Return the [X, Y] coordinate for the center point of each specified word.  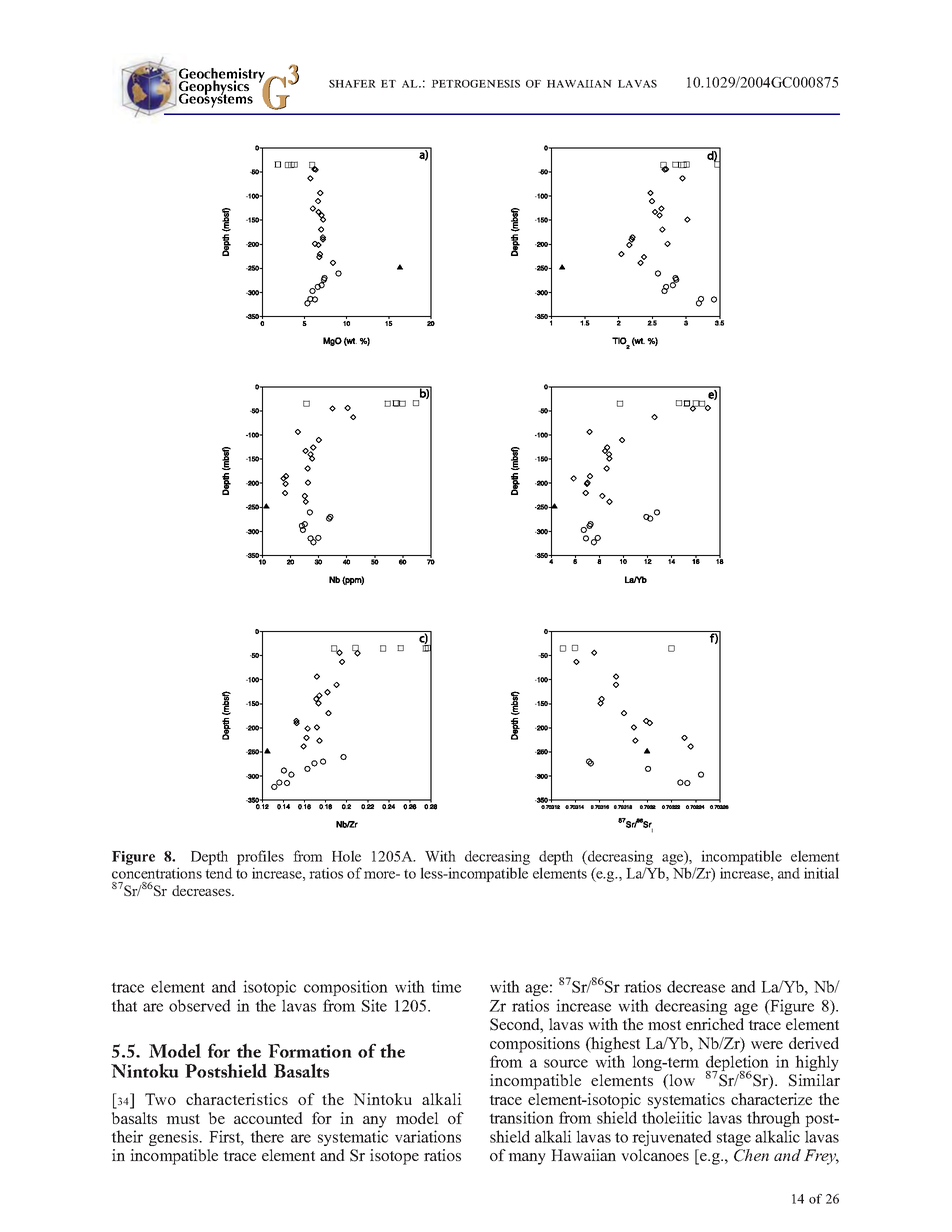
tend [219, 873]
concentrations [157, 873]
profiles [260, 857]
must [183, 1119]
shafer [352, 84]
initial [821, 873]
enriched [715, 1024]
